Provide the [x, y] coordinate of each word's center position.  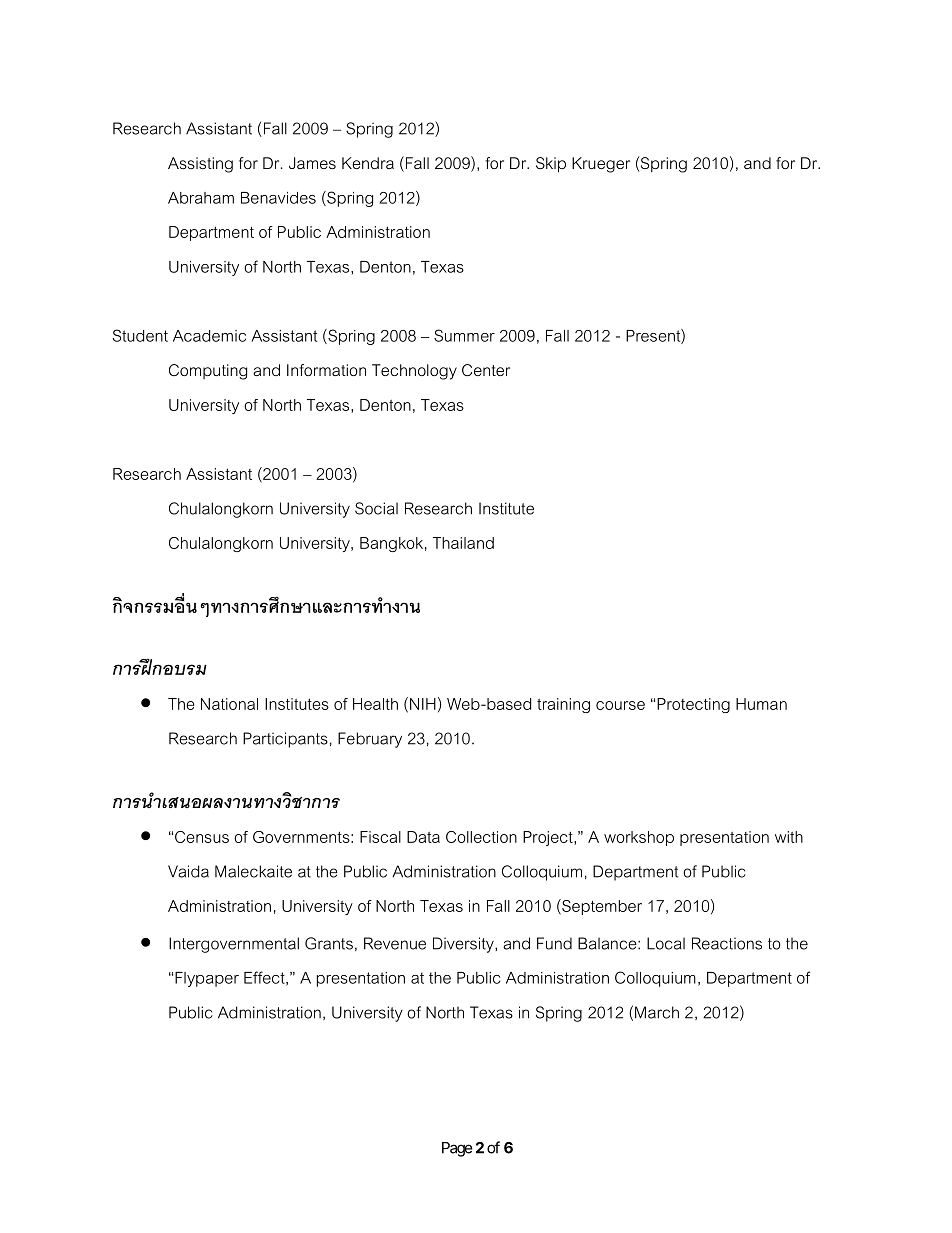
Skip [551, 165]
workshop [639, 838]
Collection [481, 837]
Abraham [201, 198]
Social [376, 508]
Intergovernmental [234, 945]
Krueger [601, 165]
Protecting [693, 705]
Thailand [463, 543]
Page [457, 1149]
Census [202, 837]
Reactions [727, 943]
